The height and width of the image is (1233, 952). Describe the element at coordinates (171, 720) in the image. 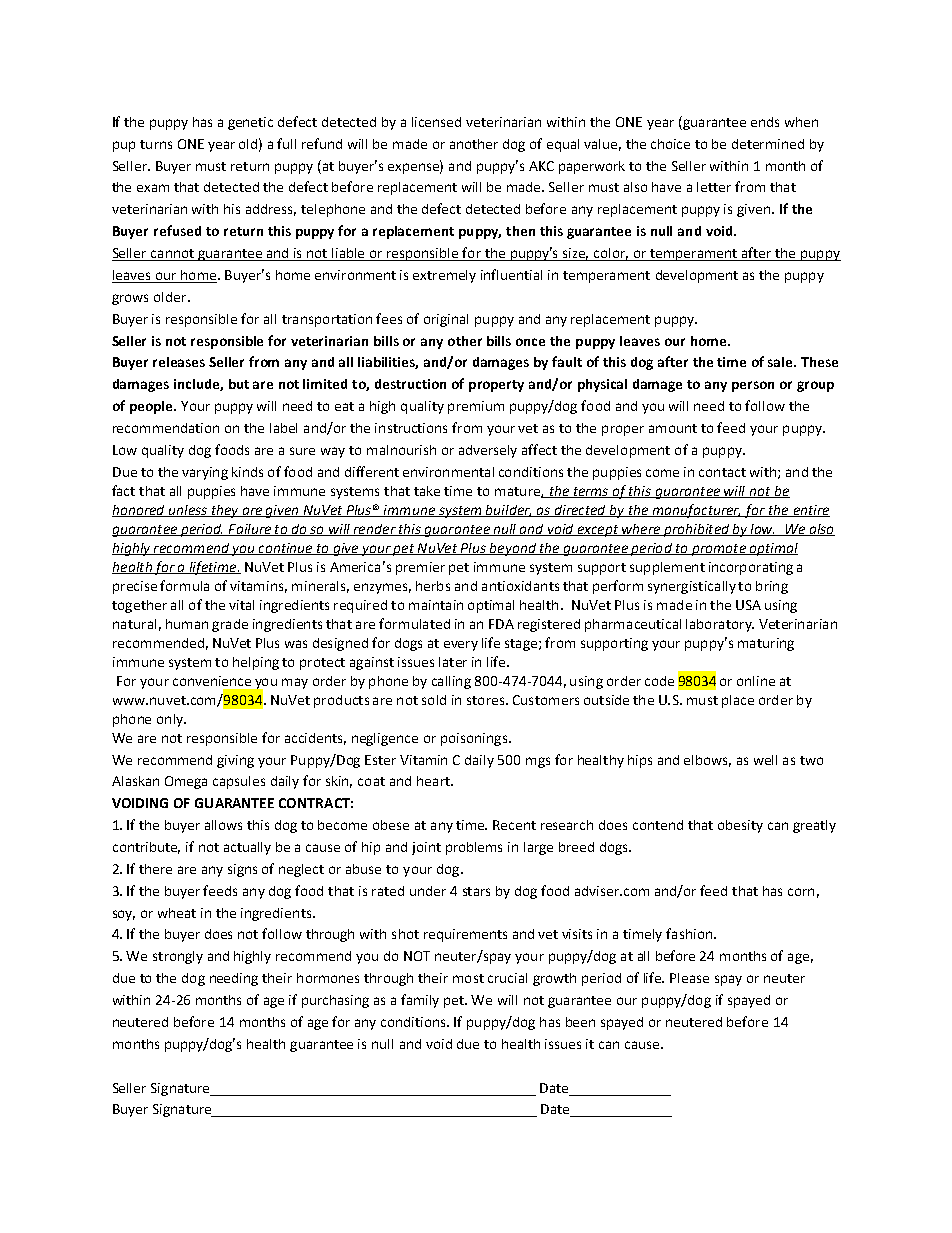

I see `only` at that location.
